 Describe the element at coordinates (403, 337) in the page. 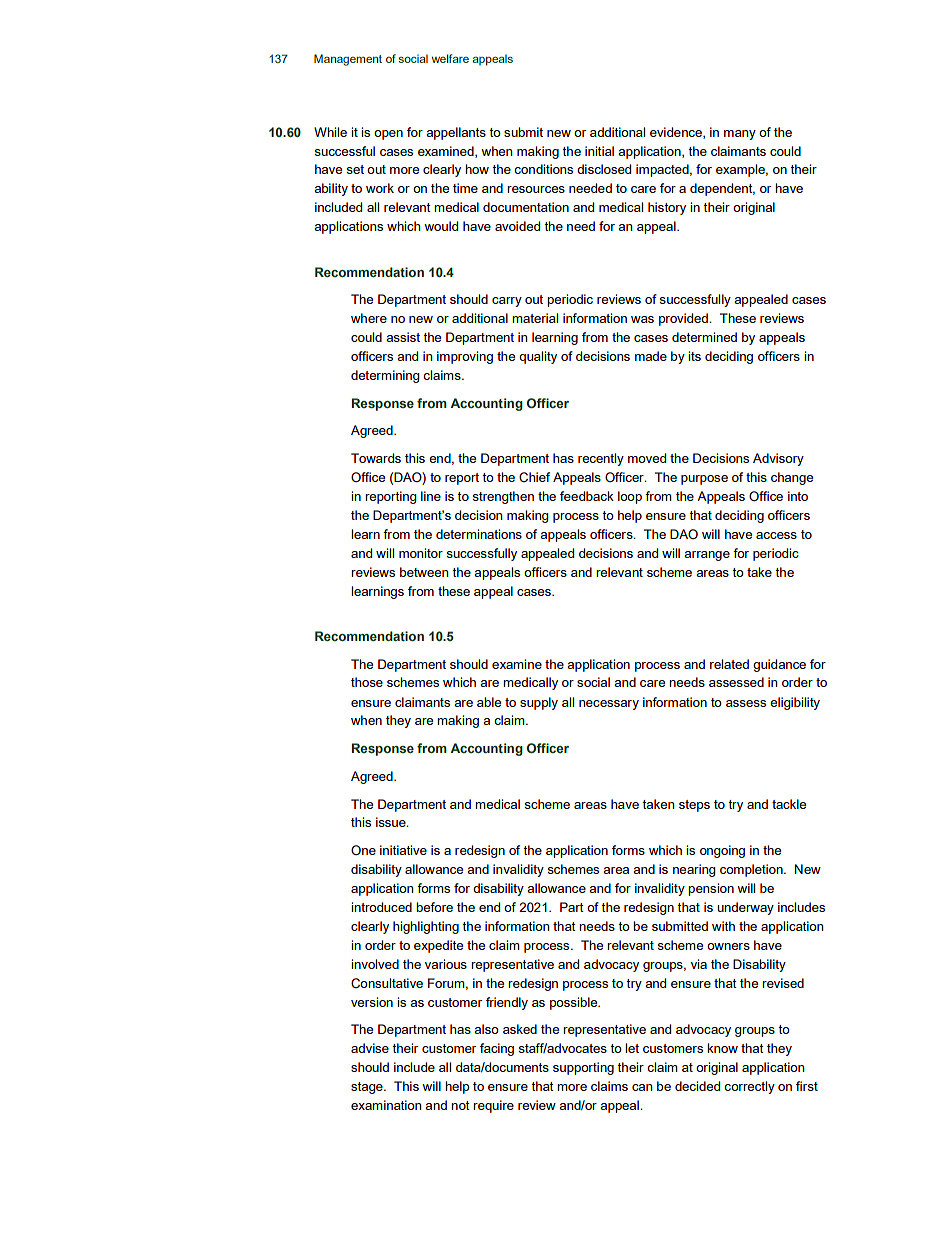

I see `assist` at that location.
